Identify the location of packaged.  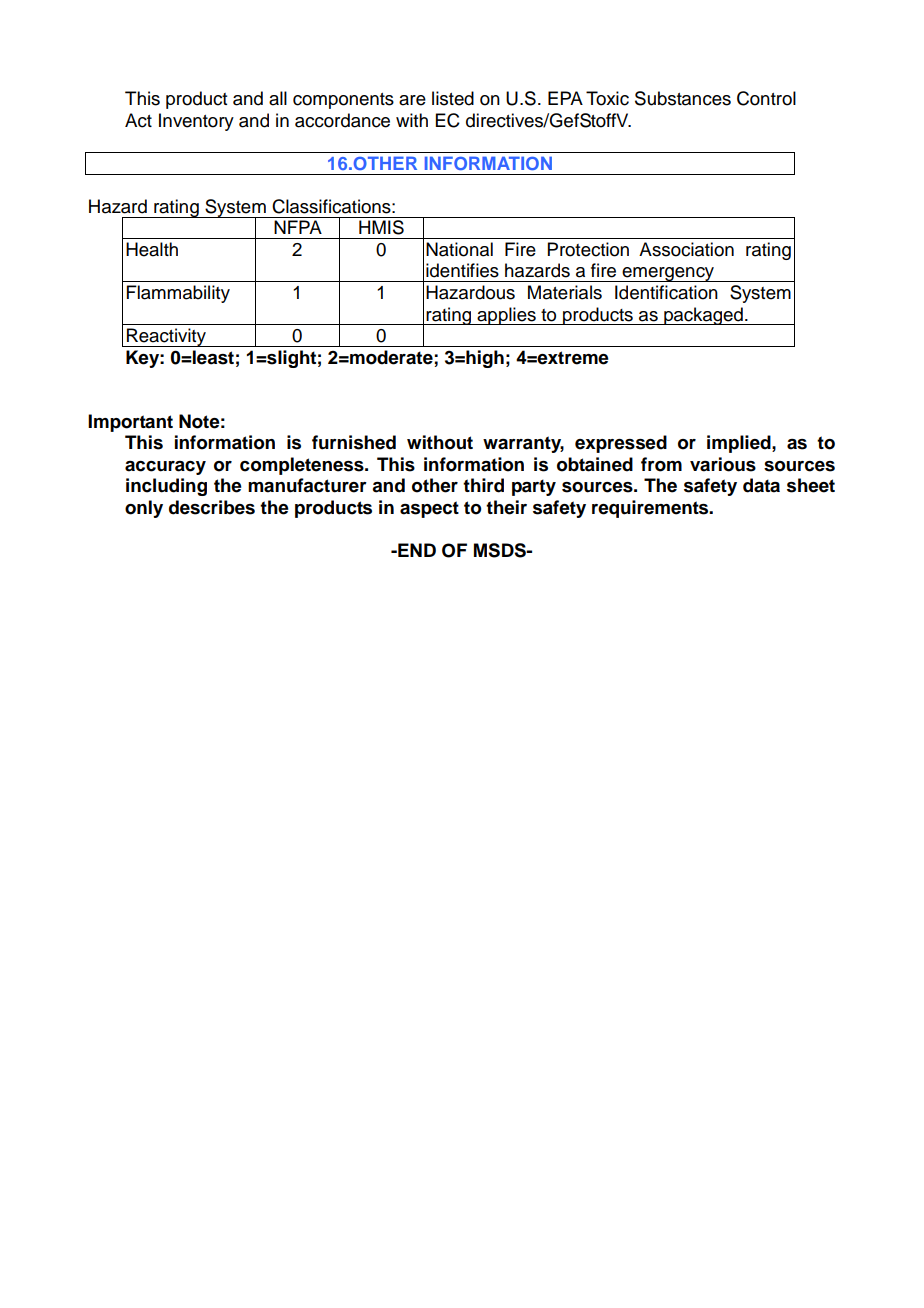
(703, 316).
